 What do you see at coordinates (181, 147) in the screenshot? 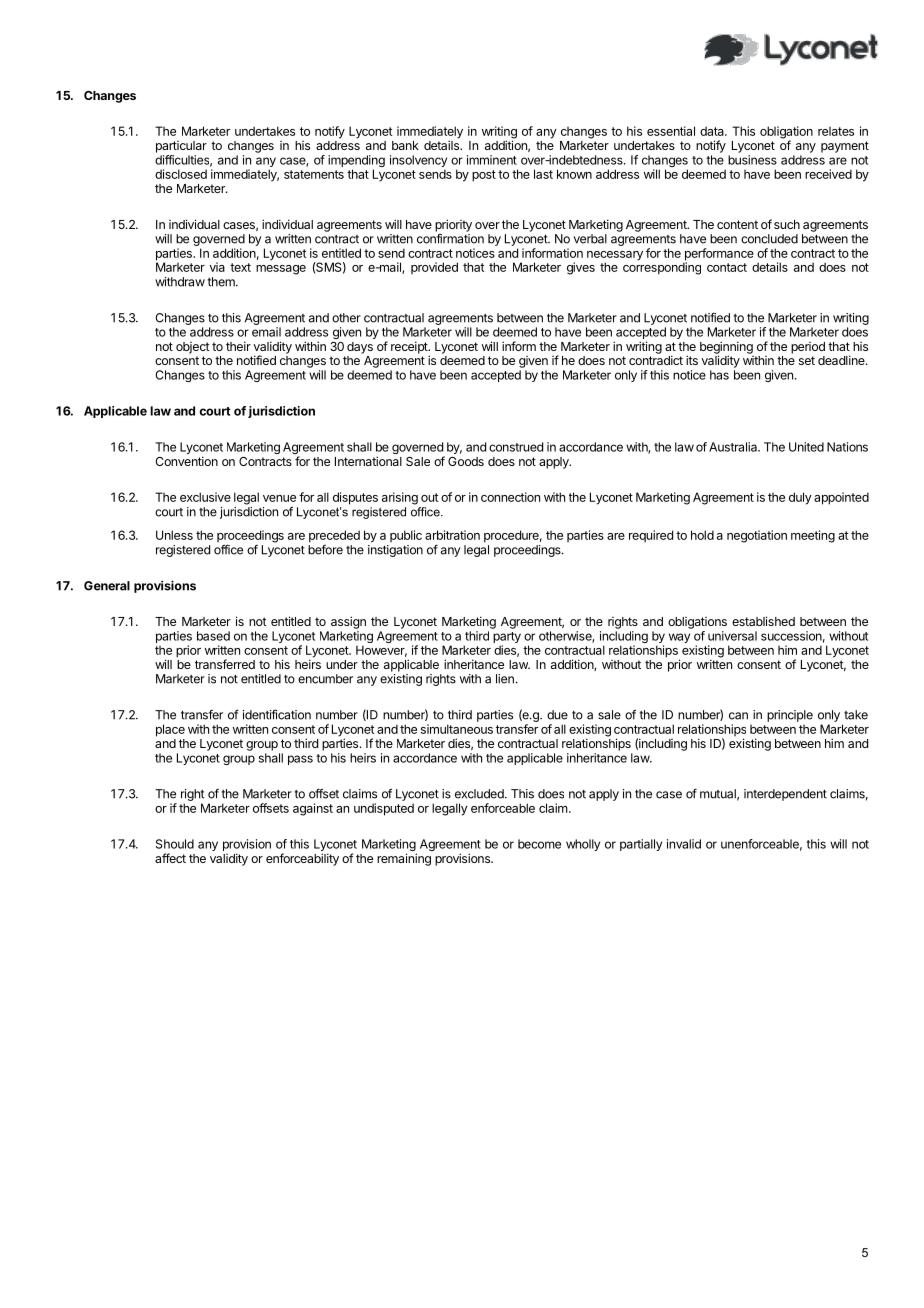
I see `particular` at bounding box center [181, 147].
